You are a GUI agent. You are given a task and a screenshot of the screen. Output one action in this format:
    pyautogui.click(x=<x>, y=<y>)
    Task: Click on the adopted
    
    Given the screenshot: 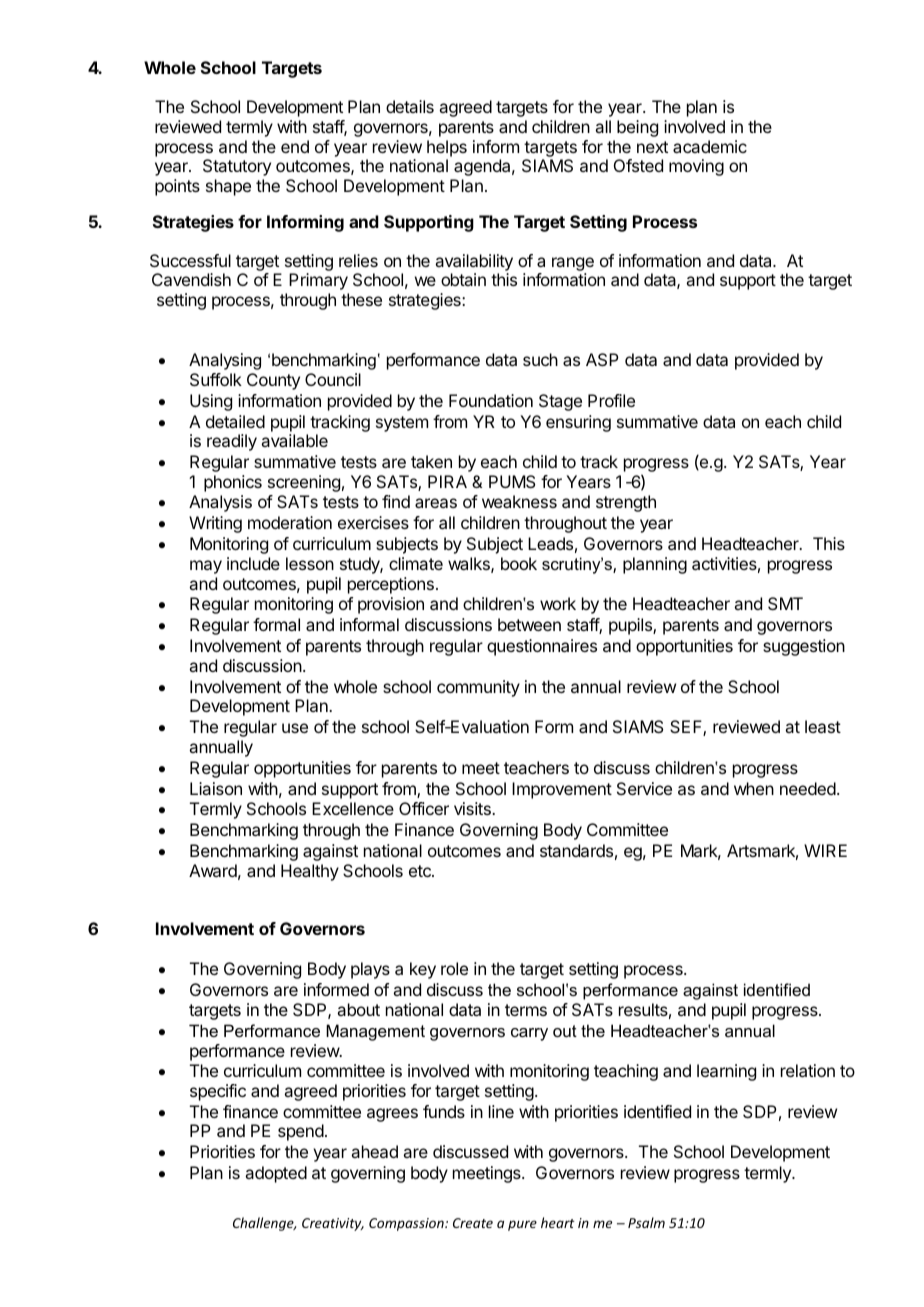 What is the action you would take?
    pyautogui.click(x=276, y=1174)
